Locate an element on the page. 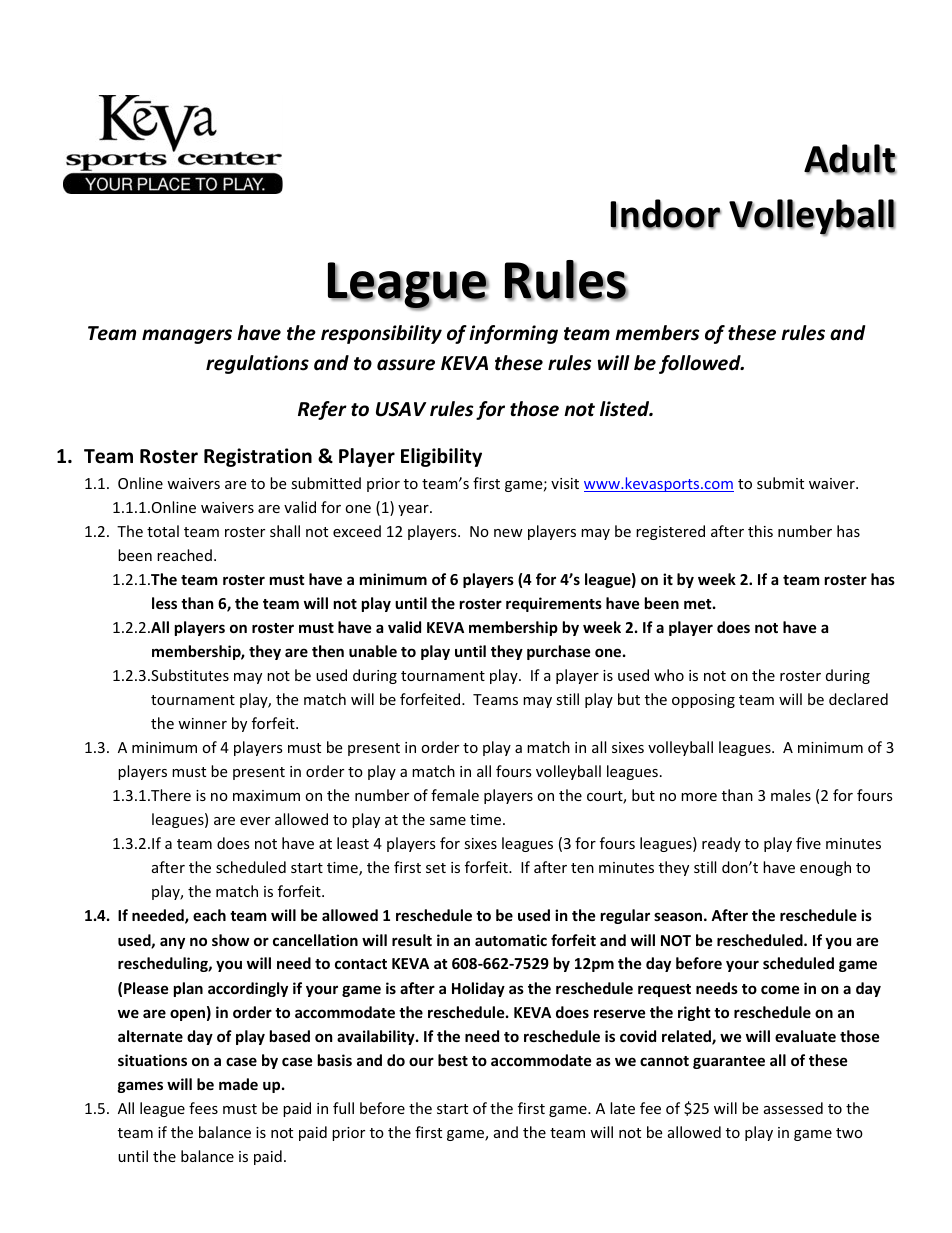 The image size is (952, 1233). Adult is located at coordinates (850, 159).
